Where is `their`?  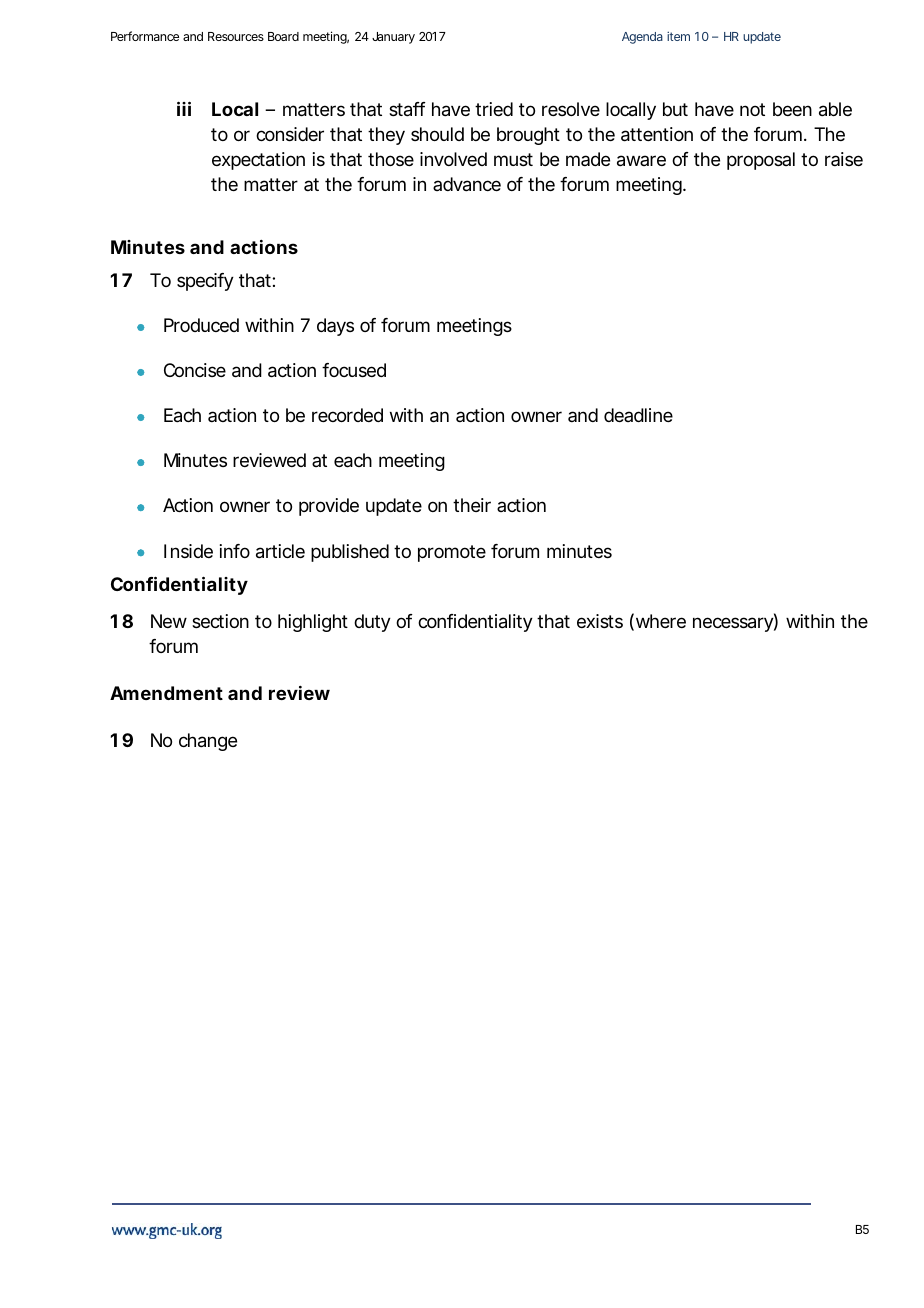 their is located at coordinates (472, 505).
